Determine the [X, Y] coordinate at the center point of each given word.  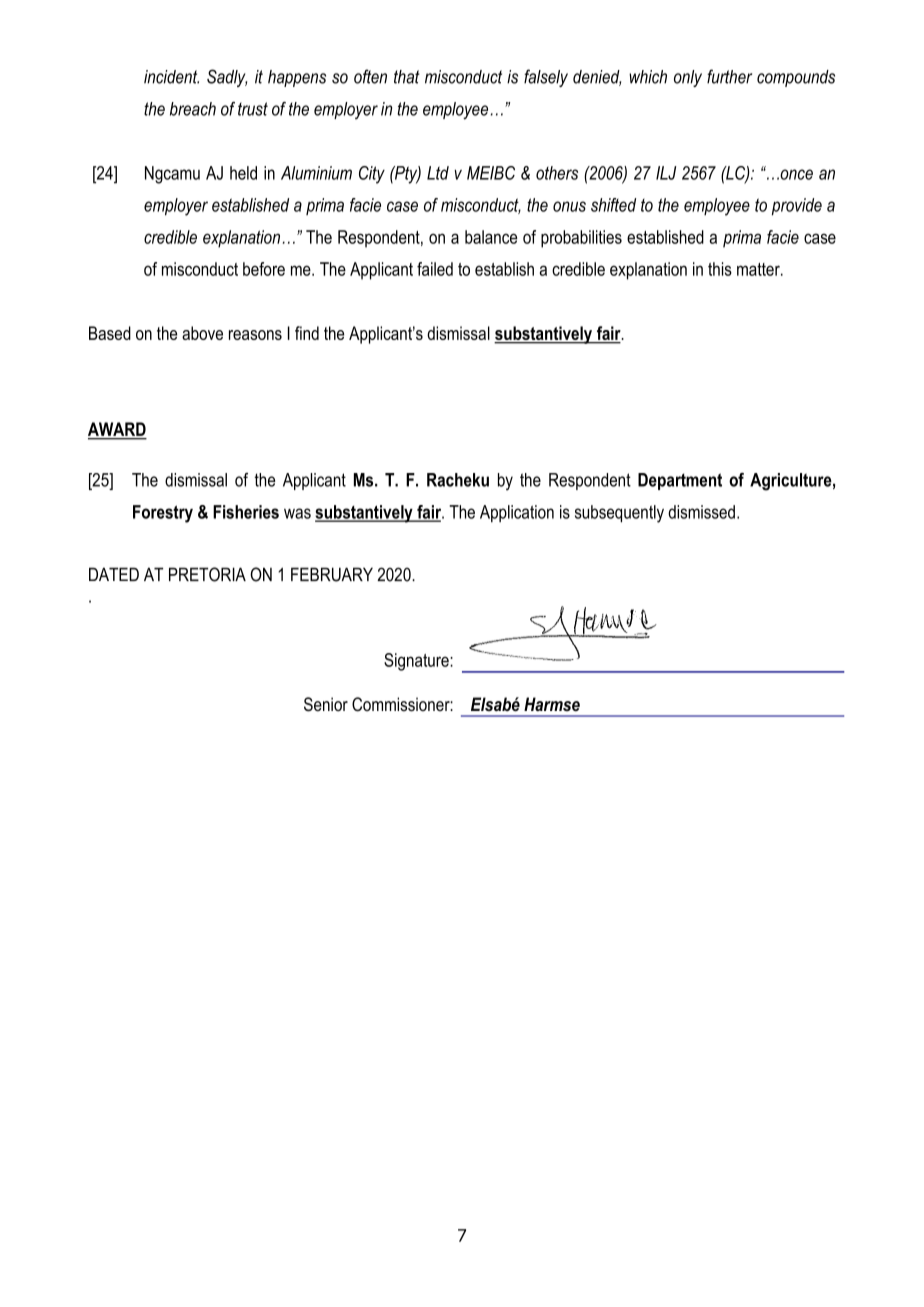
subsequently [619, 514]
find [307, 333]
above [202, 333]
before [264, 269]
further [729, 76]
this [720, 269]
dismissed [701, 512]
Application [517, 513]
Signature [417, 662]
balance [491, 237]
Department [680, 481]
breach [193, 109]
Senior [326, 704]
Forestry [163, 514]
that [407, 77]
